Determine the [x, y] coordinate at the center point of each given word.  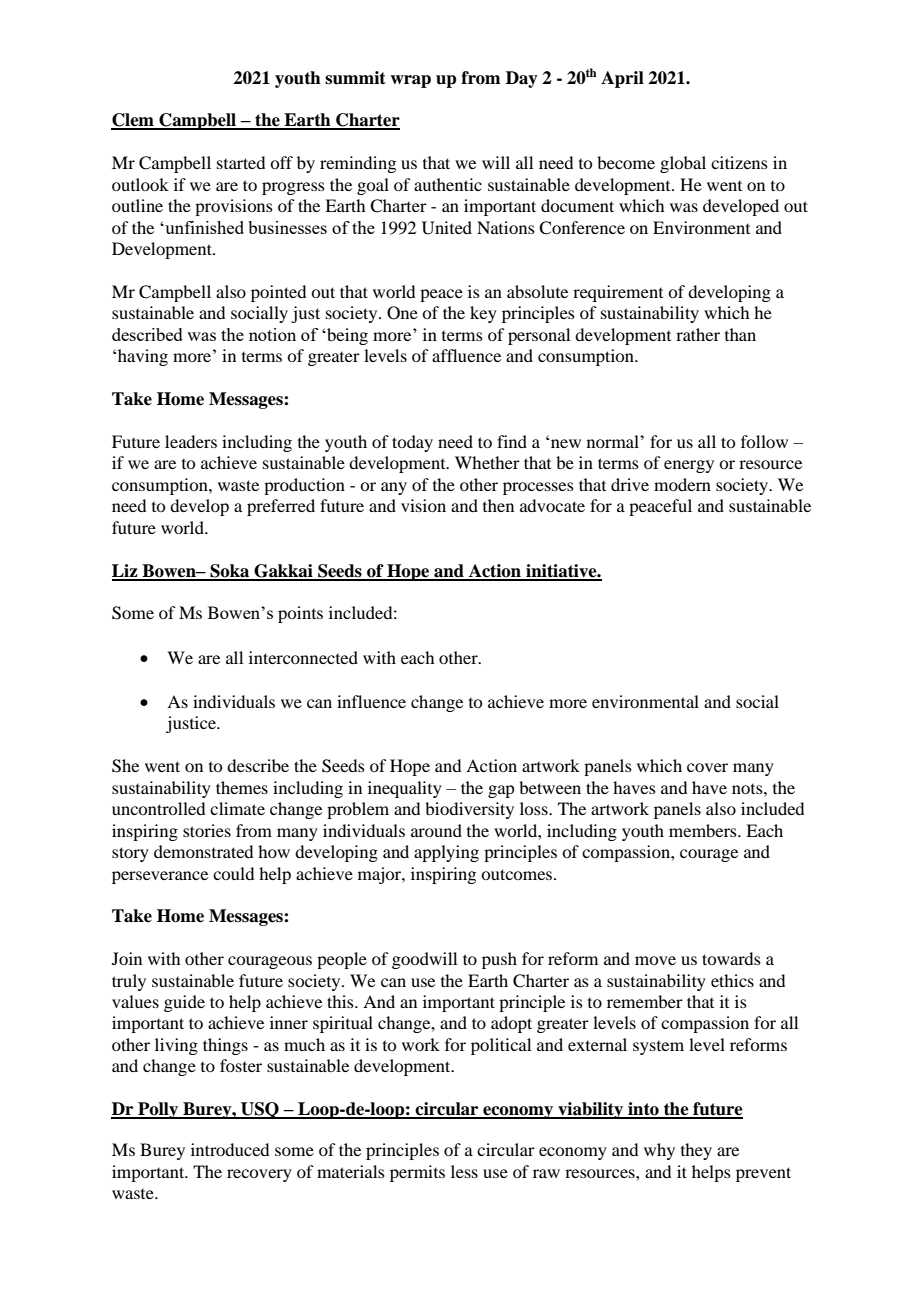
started [241, 162]
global [683, 164]
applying [446, 853]
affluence [466, 355]
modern [682, 484]
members [704, 830]
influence [371, 701]
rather [698, 334]
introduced [230, 1149]
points [300, 614]
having [143, 357]
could [233, 873]
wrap [410, 81]
